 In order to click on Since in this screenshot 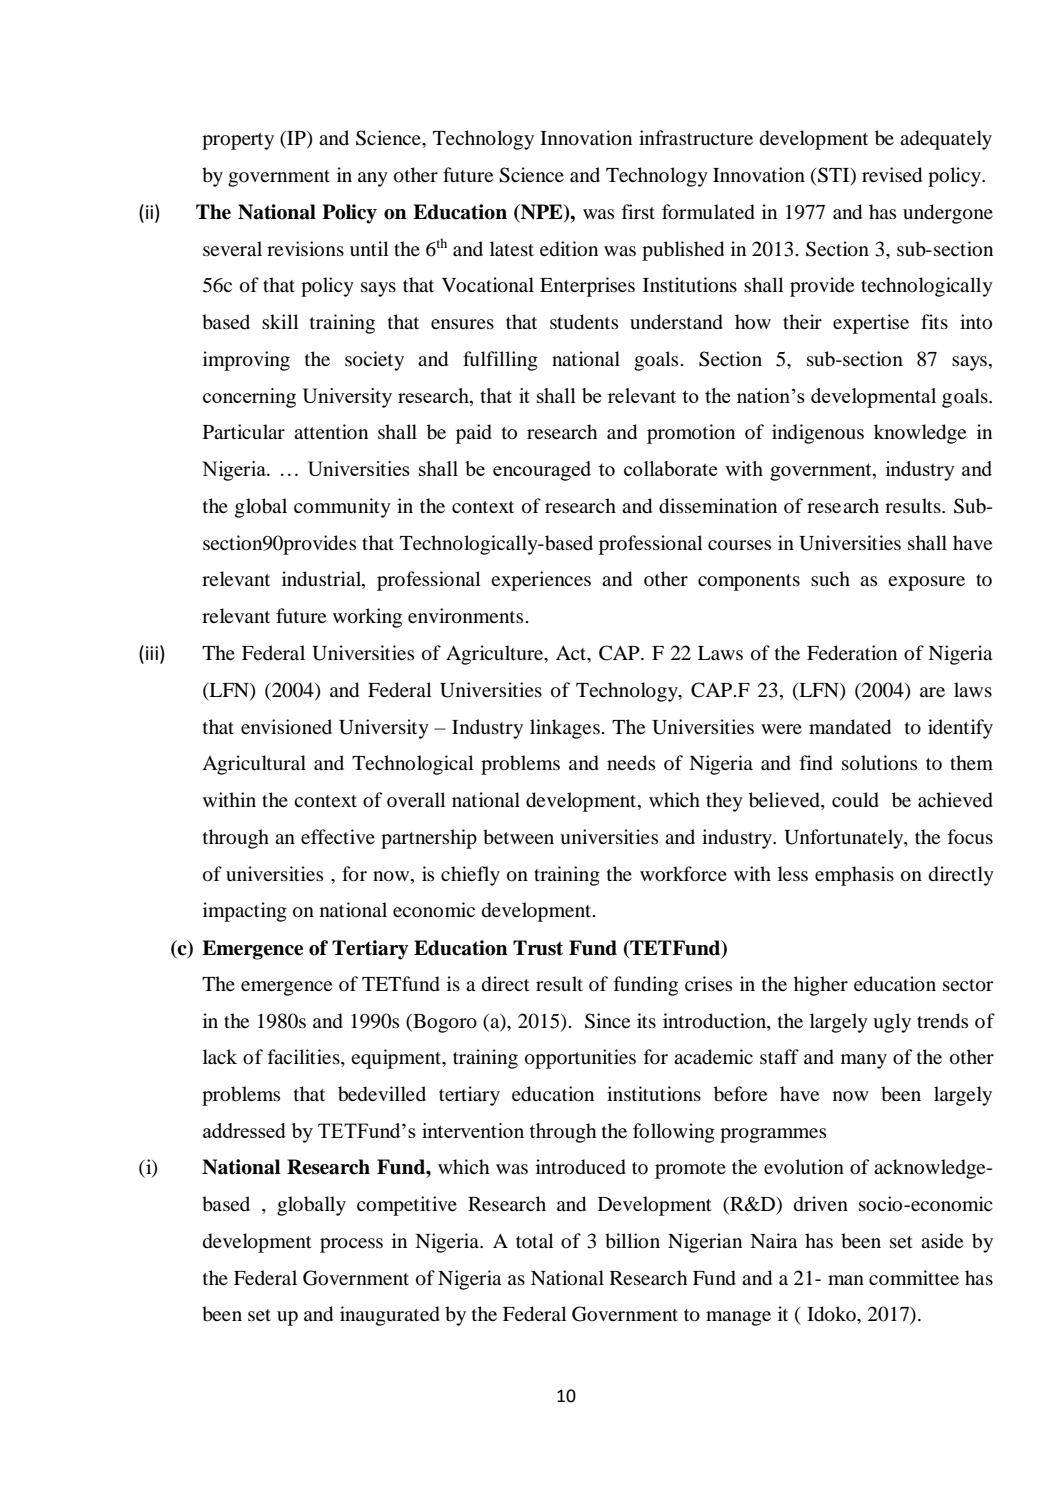, I will do `click(607, 1021)`.
